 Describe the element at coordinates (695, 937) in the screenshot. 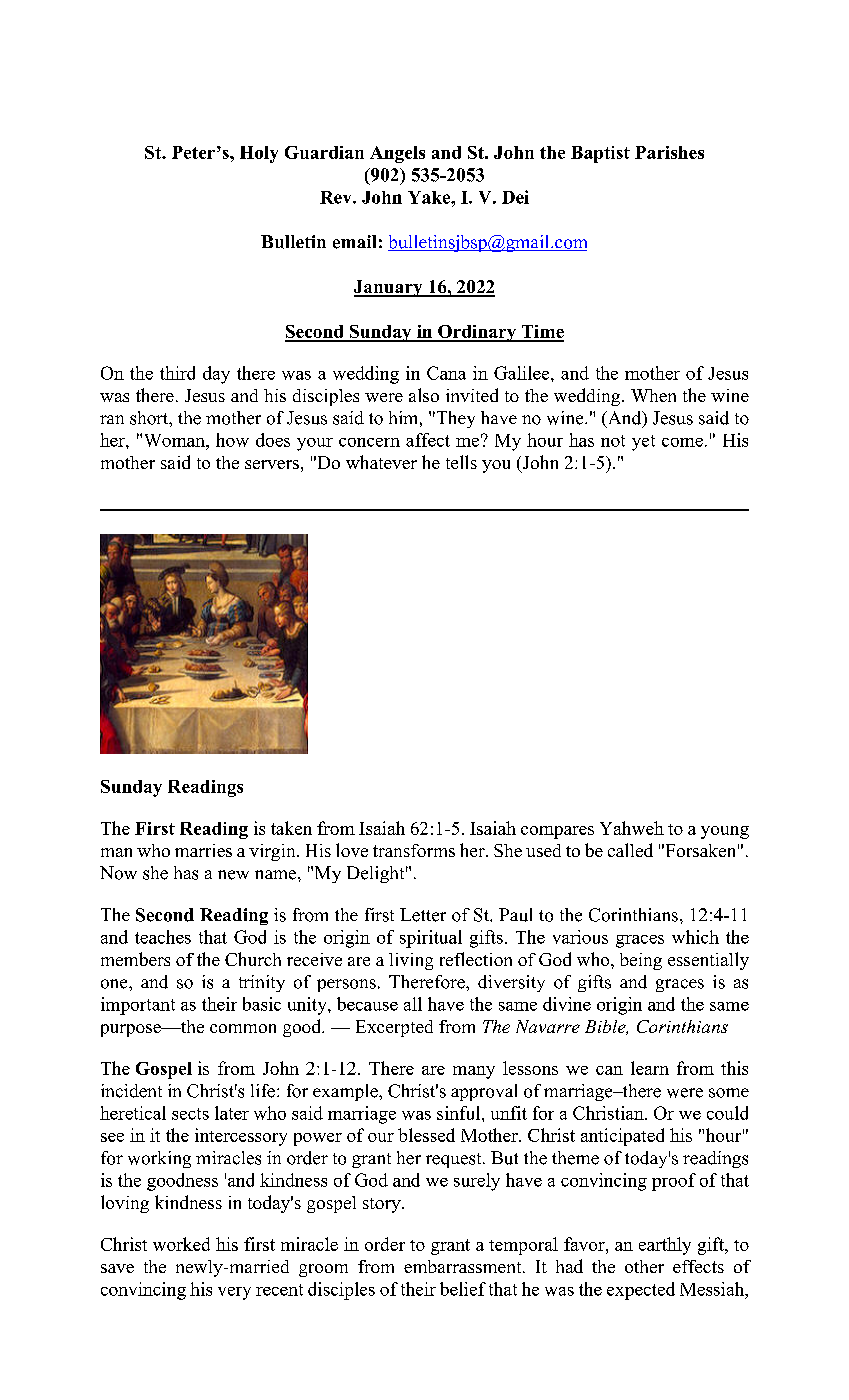

I see `which` at that location.
